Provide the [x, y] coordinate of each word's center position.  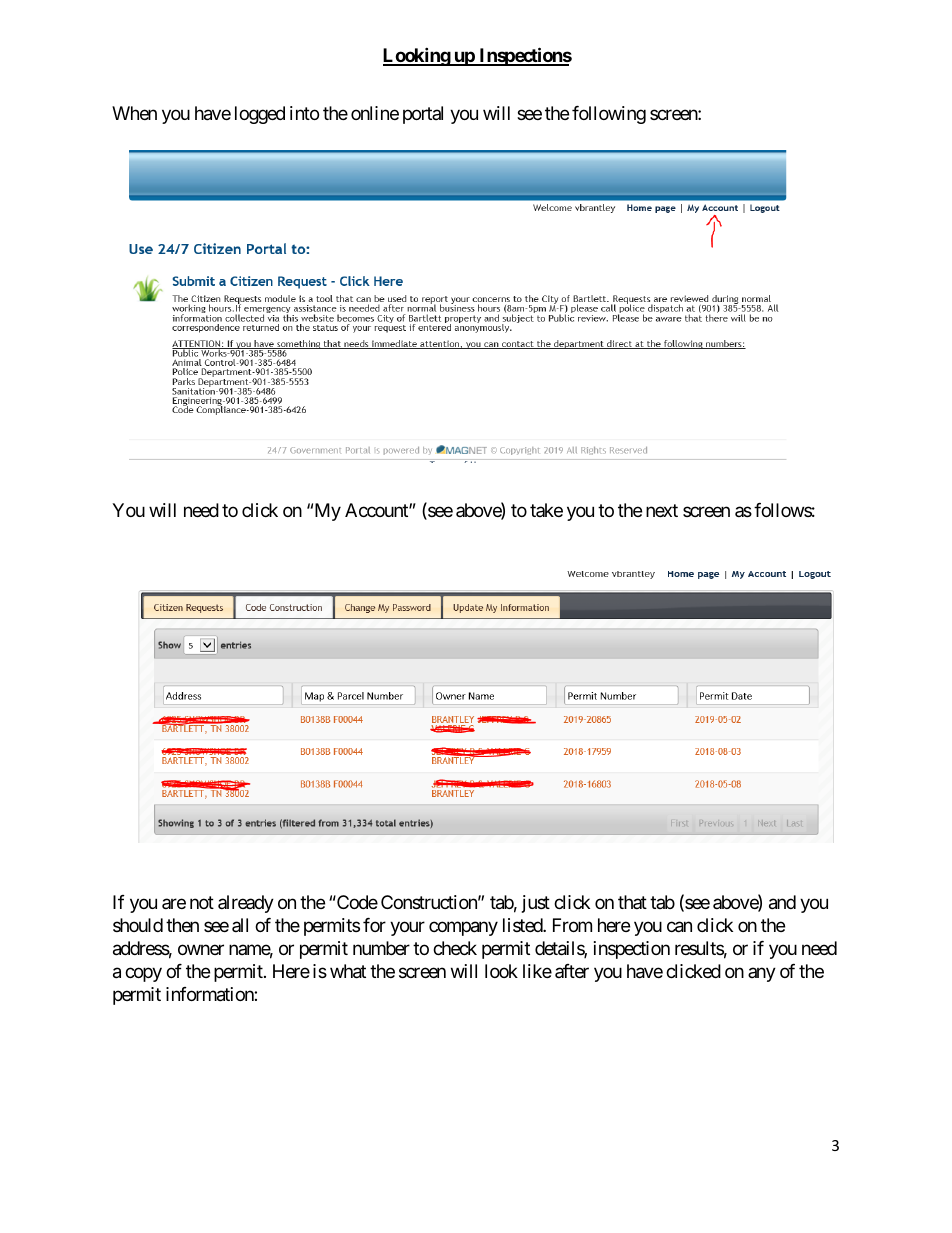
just [536, 904]
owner [201, 950]
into [304, 113]
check [455, 948]
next [662, 510]
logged [260, 115]
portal [423, 115]
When [134, 113]
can [679, 927]
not [202, 902]
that [632, 902]
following [609, 115]
